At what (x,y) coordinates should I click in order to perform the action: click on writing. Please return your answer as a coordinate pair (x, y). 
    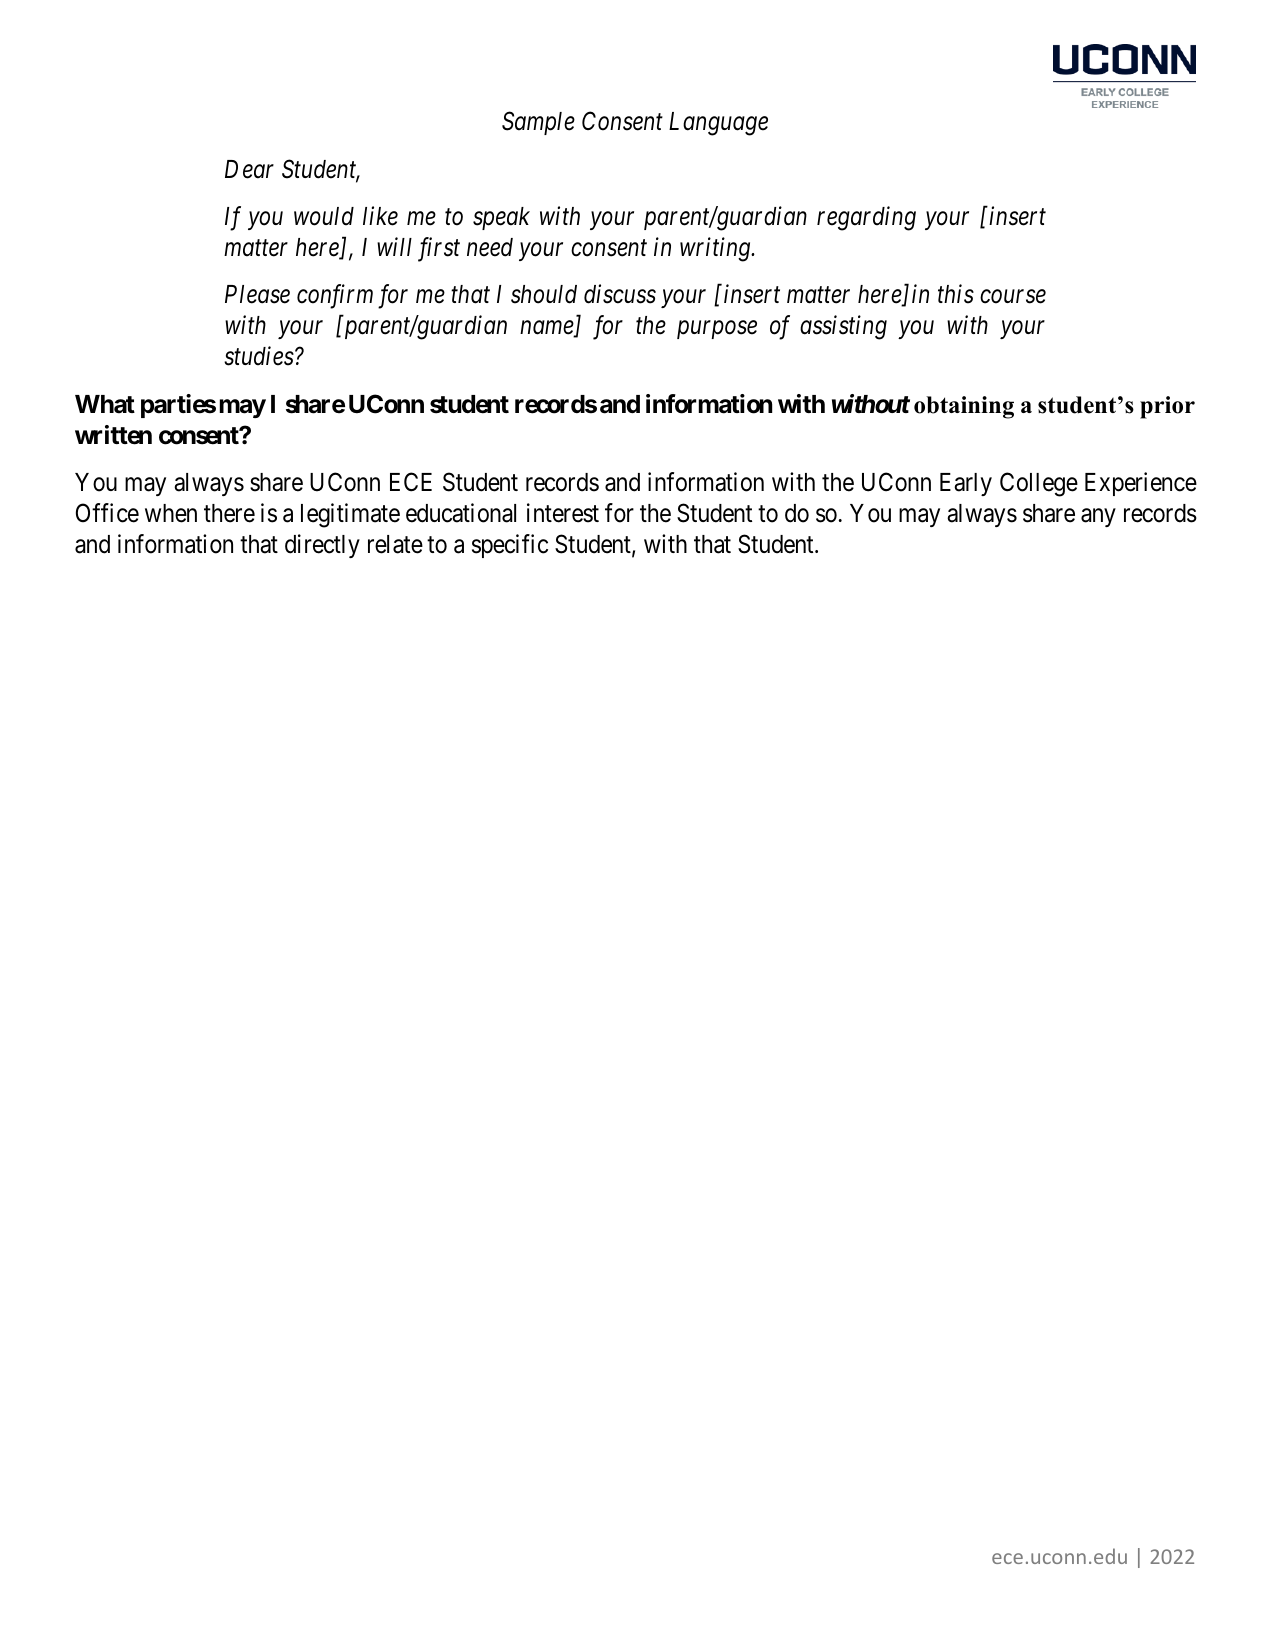
    Looking at the image, I should click on (716, 250).
